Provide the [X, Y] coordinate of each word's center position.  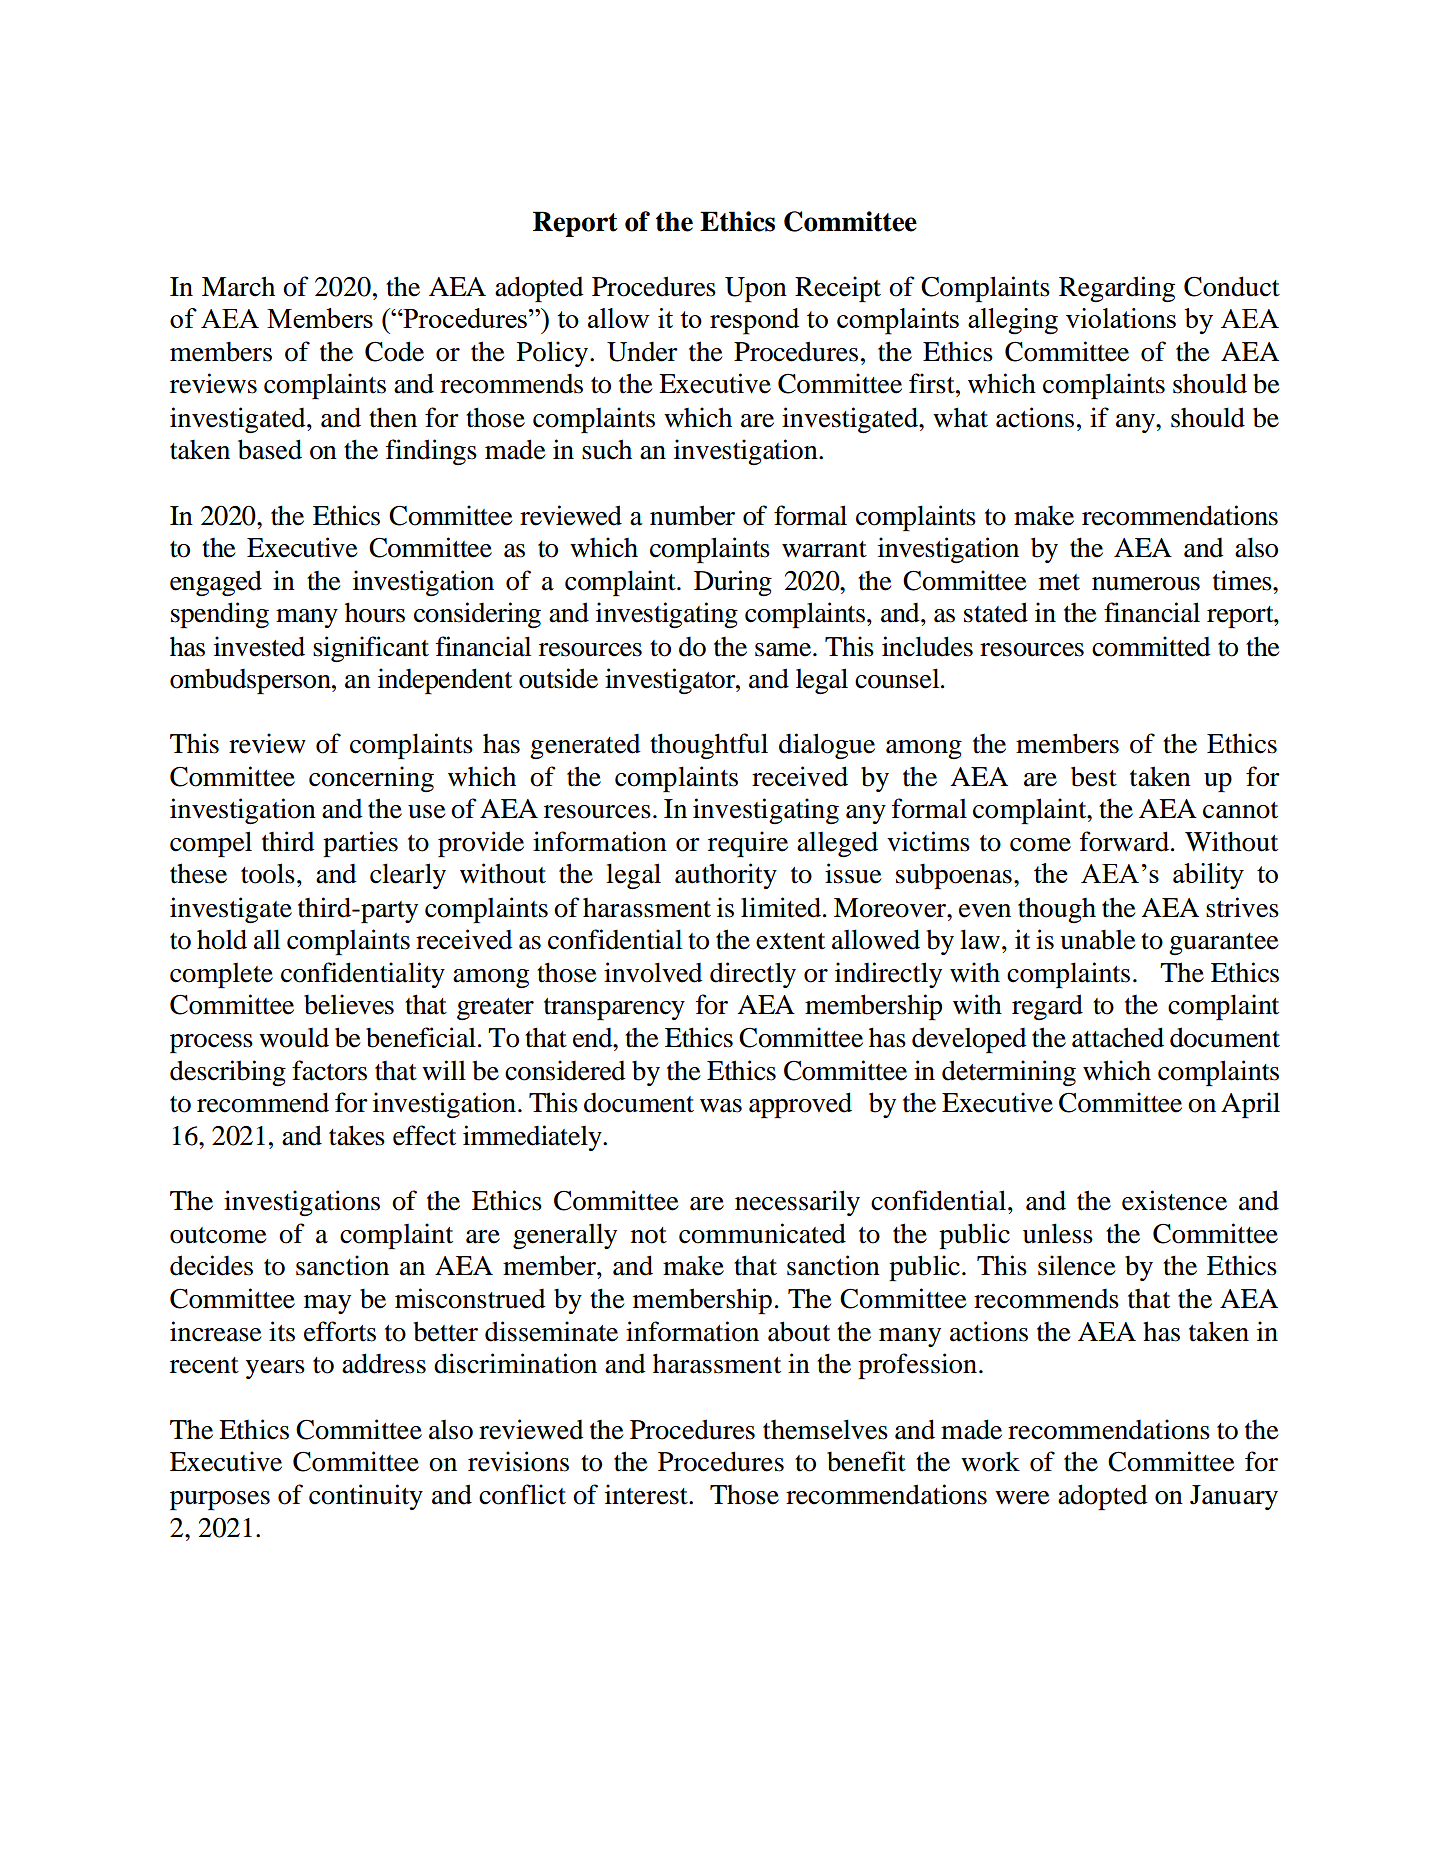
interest [647, 1494]
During [733, 583]
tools [268, 873]
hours [375, 612]
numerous [1146, 584]
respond [754, 321]
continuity [366, 1497]
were [1022, 1498]
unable [1097, 939]
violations [1121, 318]
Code [394, 351]
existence [1174, 1200]
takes [357, 1135]
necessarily [797, 1203]
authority [726, 876]
